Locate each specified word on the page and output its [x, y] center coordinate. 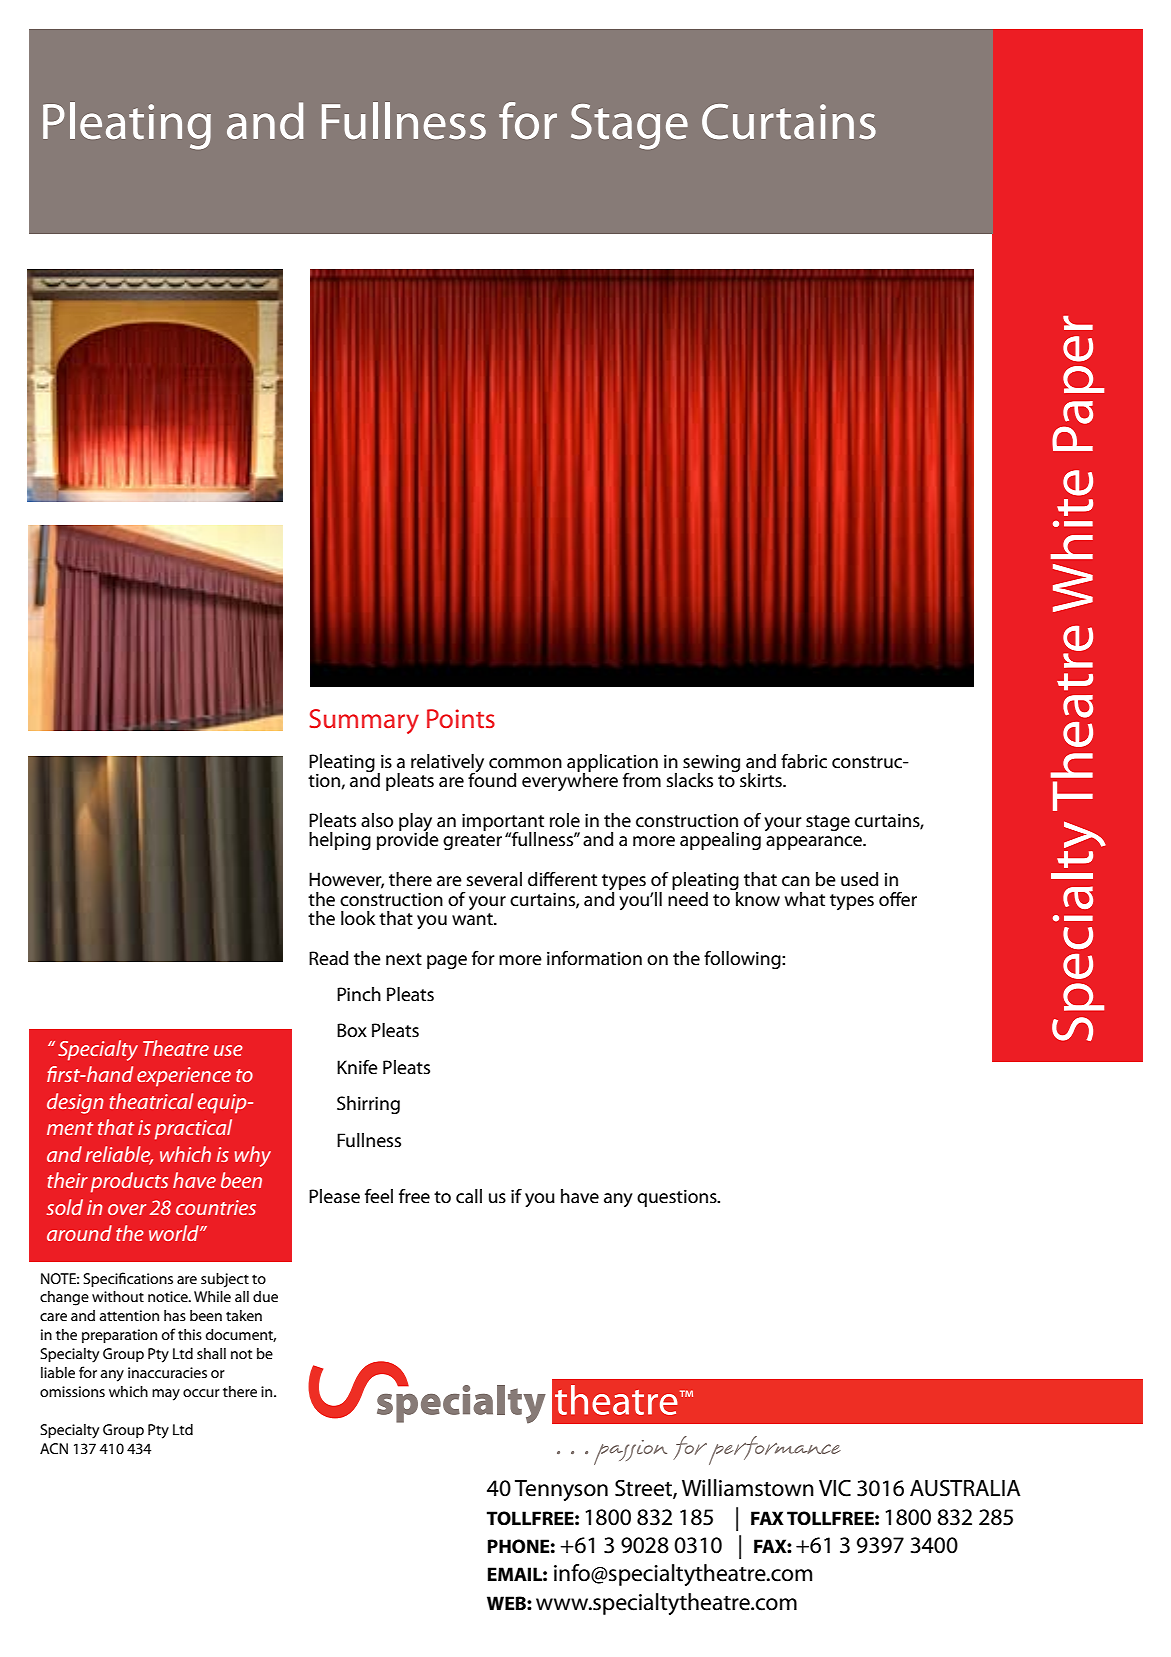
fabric [804, 761]
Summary [364, 721]
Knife [357, 1067]
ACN [54, 1448]
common [525, 763]
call [469, 1196]
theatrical [151, 1101]
